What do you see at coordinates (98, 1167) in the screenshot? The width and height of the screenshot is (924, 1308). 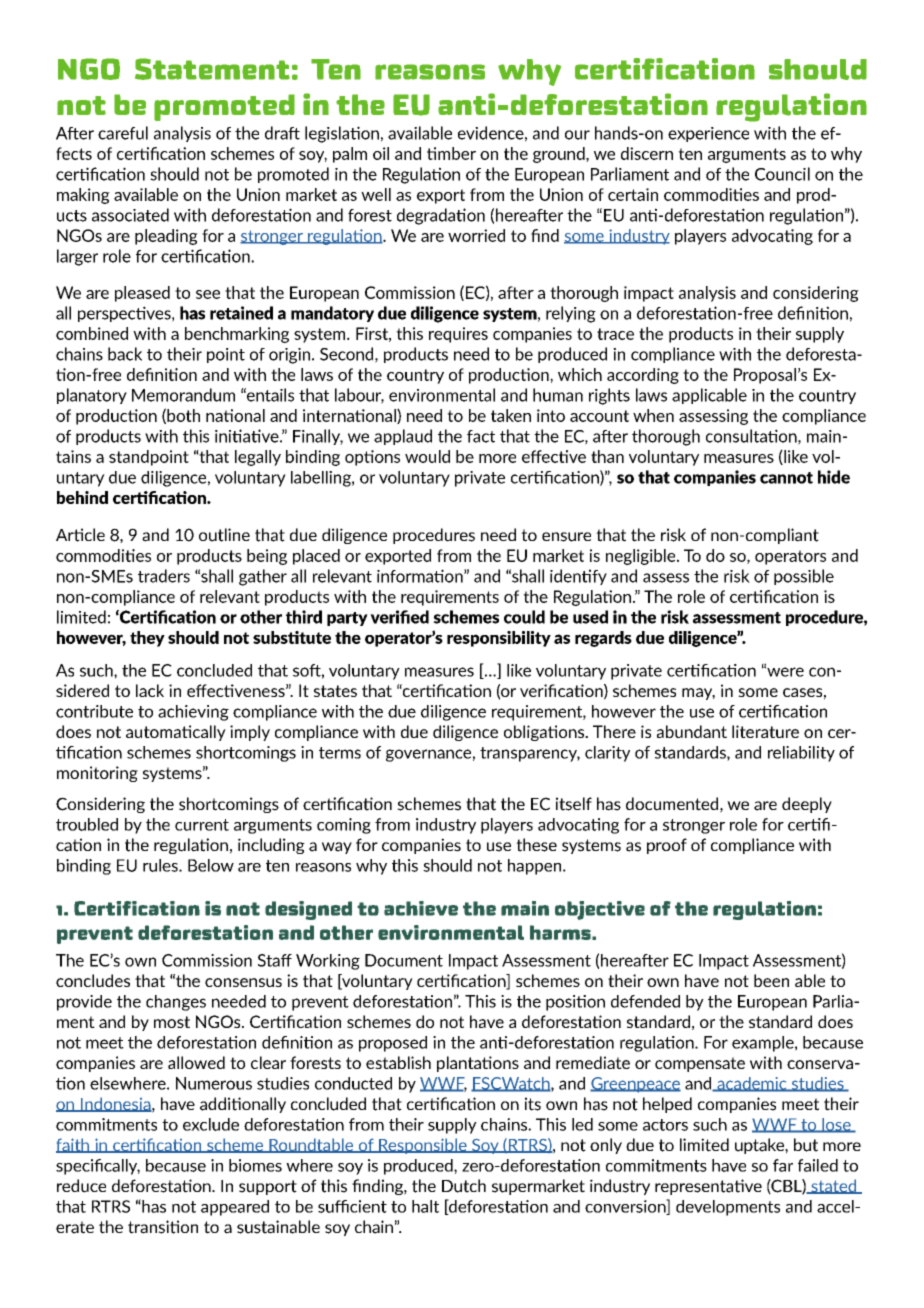 I see `specifically` at bounding box center [98, 1167].
